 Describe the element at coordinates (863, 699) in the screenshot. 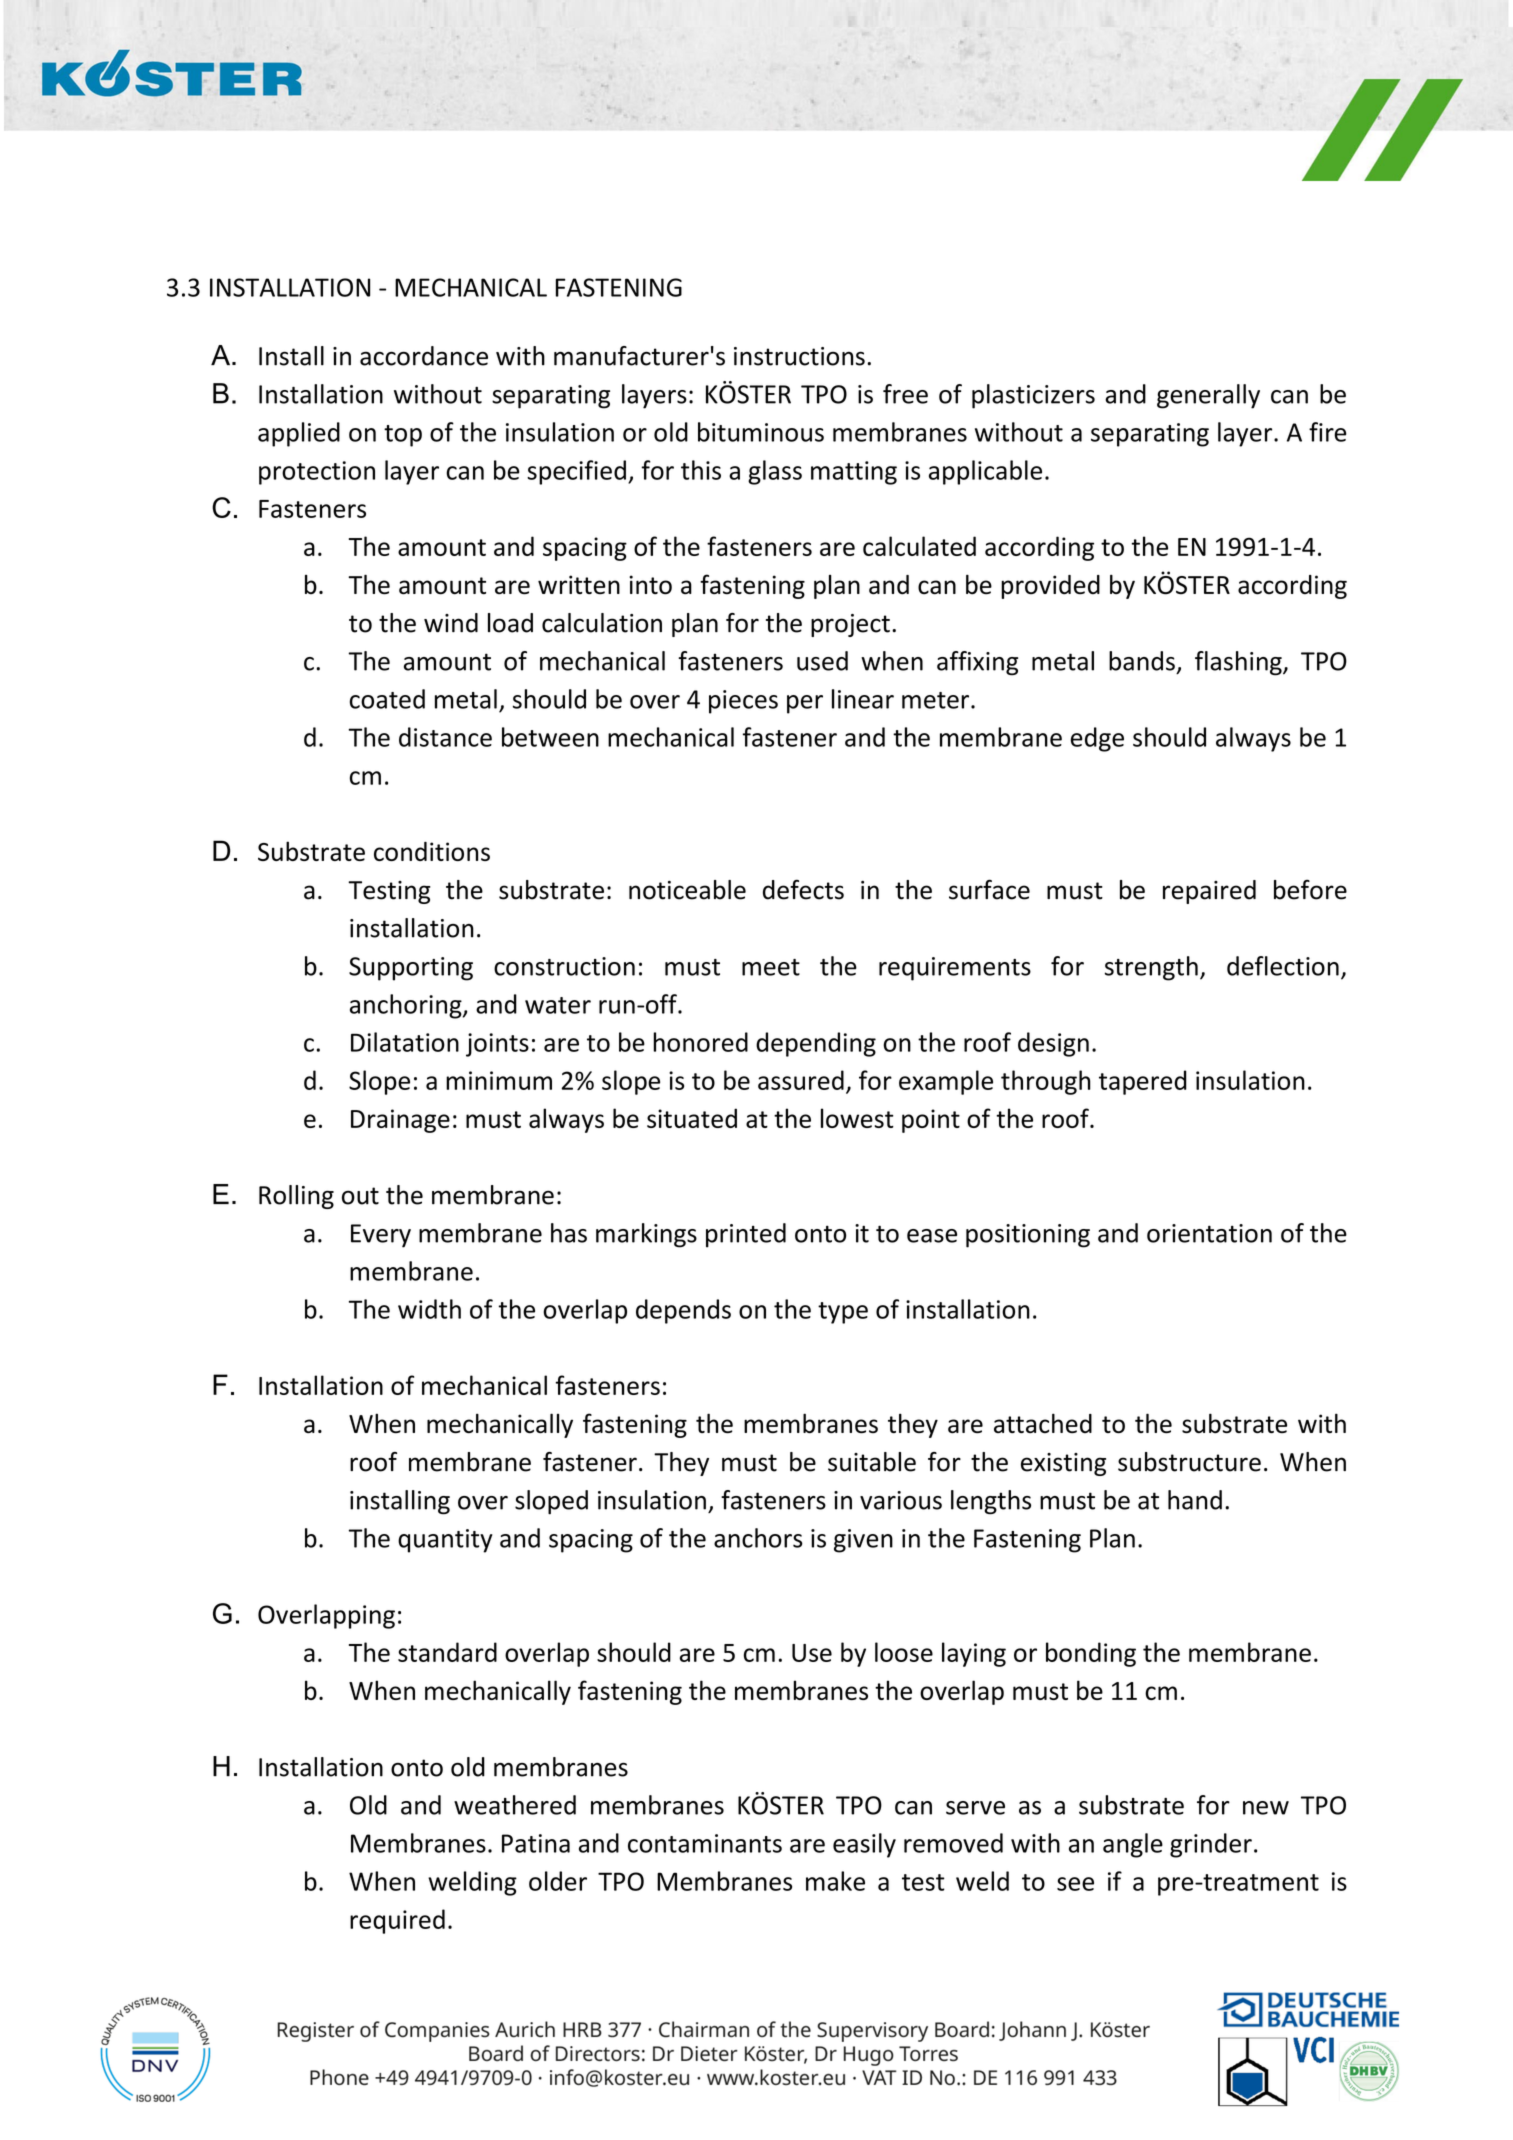

I see `linear` at that location.
